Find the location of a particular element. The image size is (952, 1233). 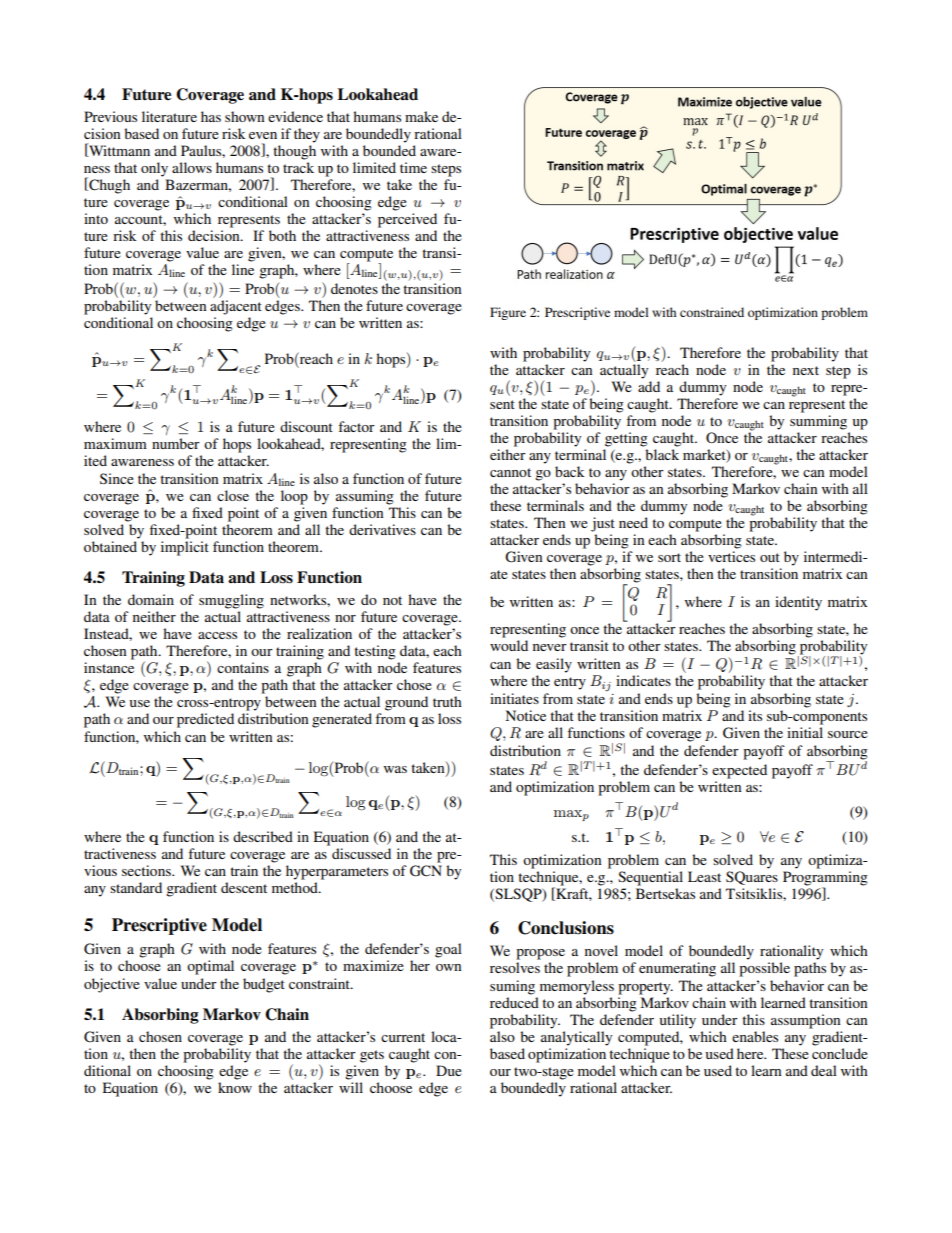

domain is located at coordinates (151, 599).
